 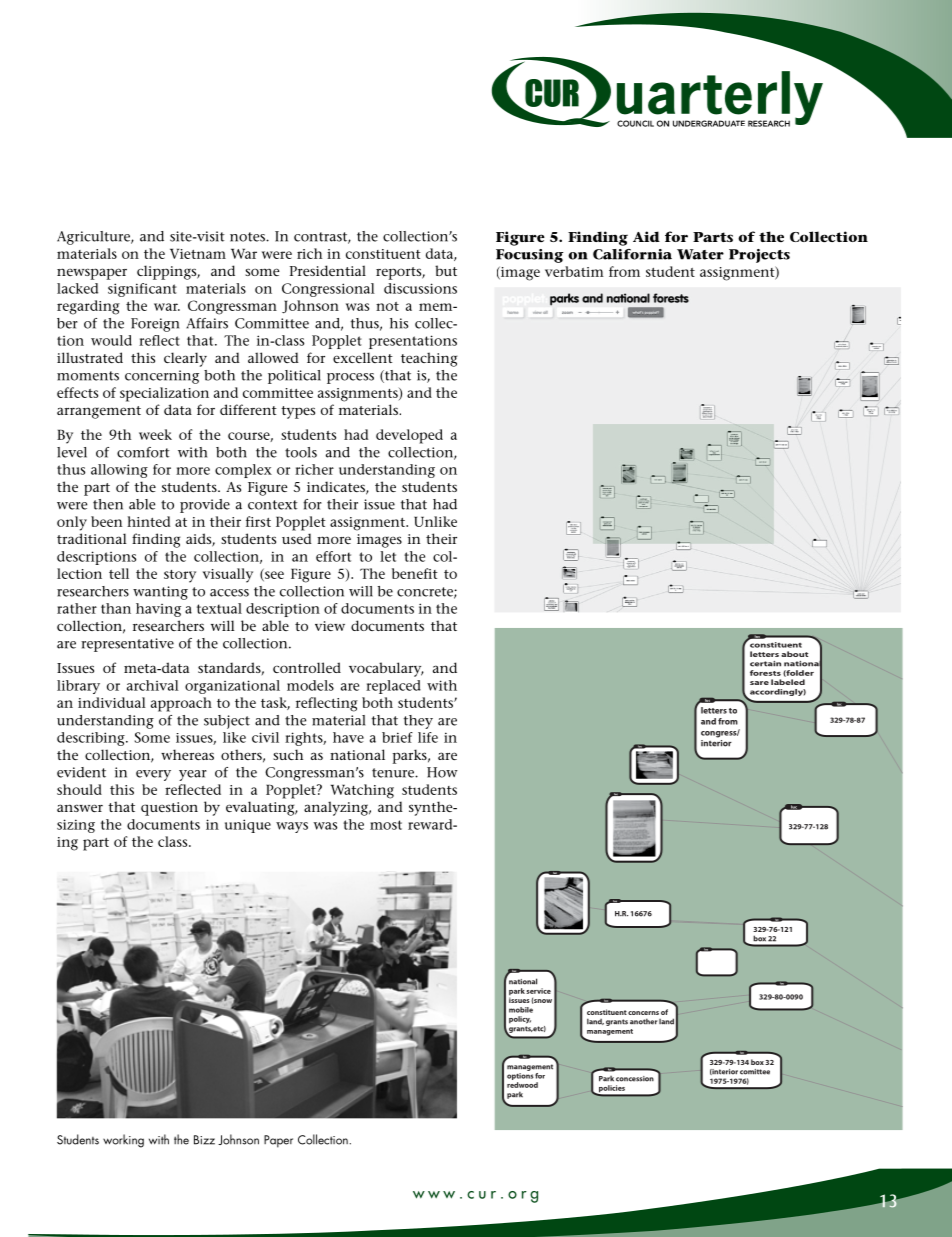 I want to click on working, so click(x=123, y=1141).
